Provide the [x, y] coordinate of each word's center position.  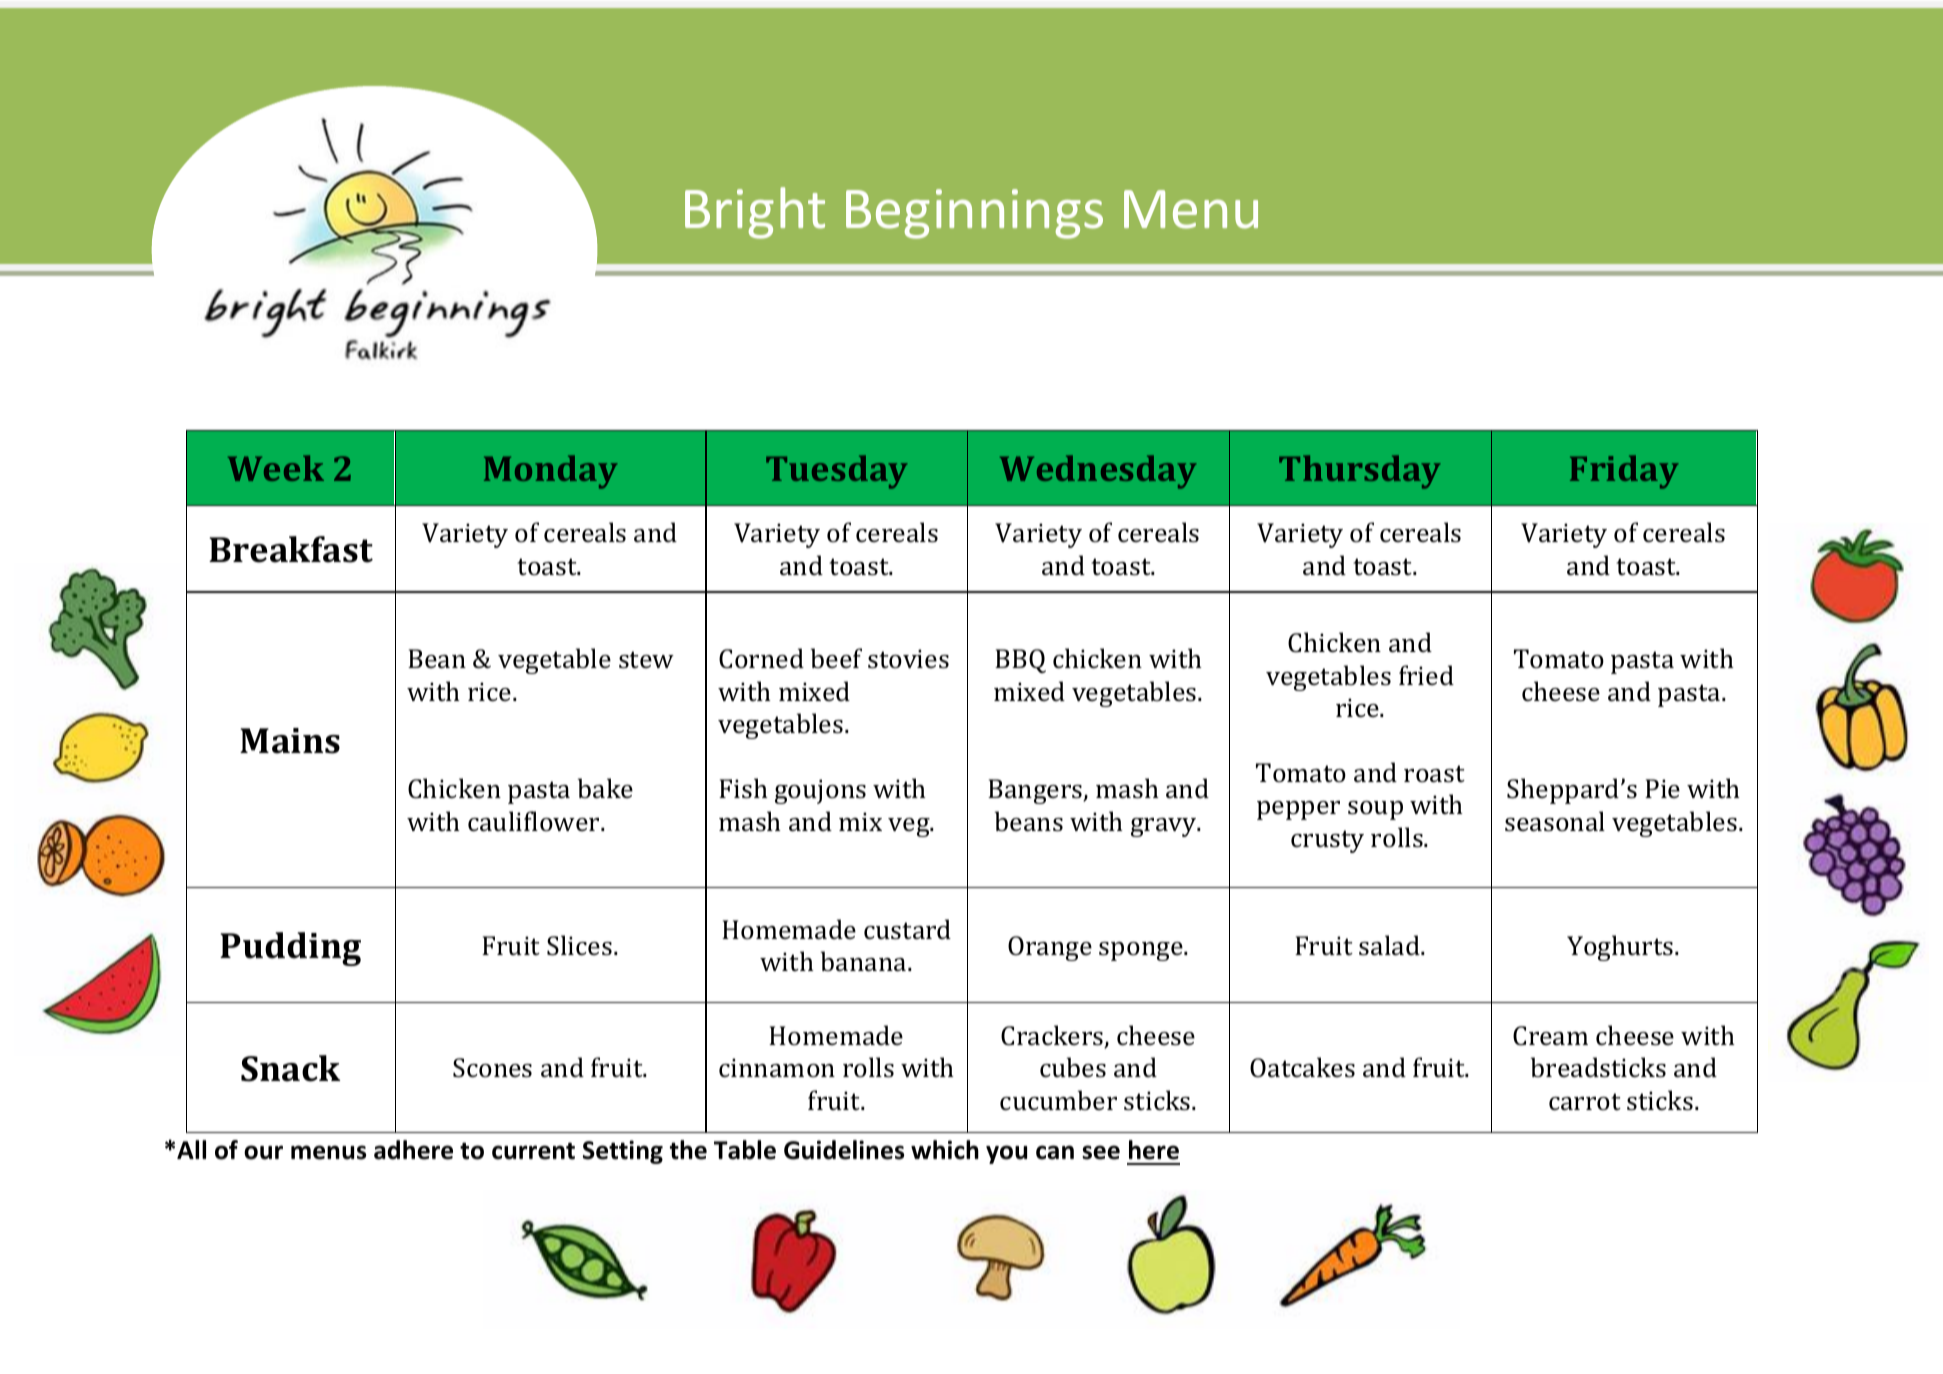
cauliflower [535, 821]
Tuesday [836, 472]
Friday [1624, 472]
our [263, 1152]
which [945, 1150]
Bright [755, 213]
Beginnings [974, 214]
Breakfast [291, 549]
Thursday [1359, 472]
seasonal [1555, 821]
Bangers [1036, 791]
